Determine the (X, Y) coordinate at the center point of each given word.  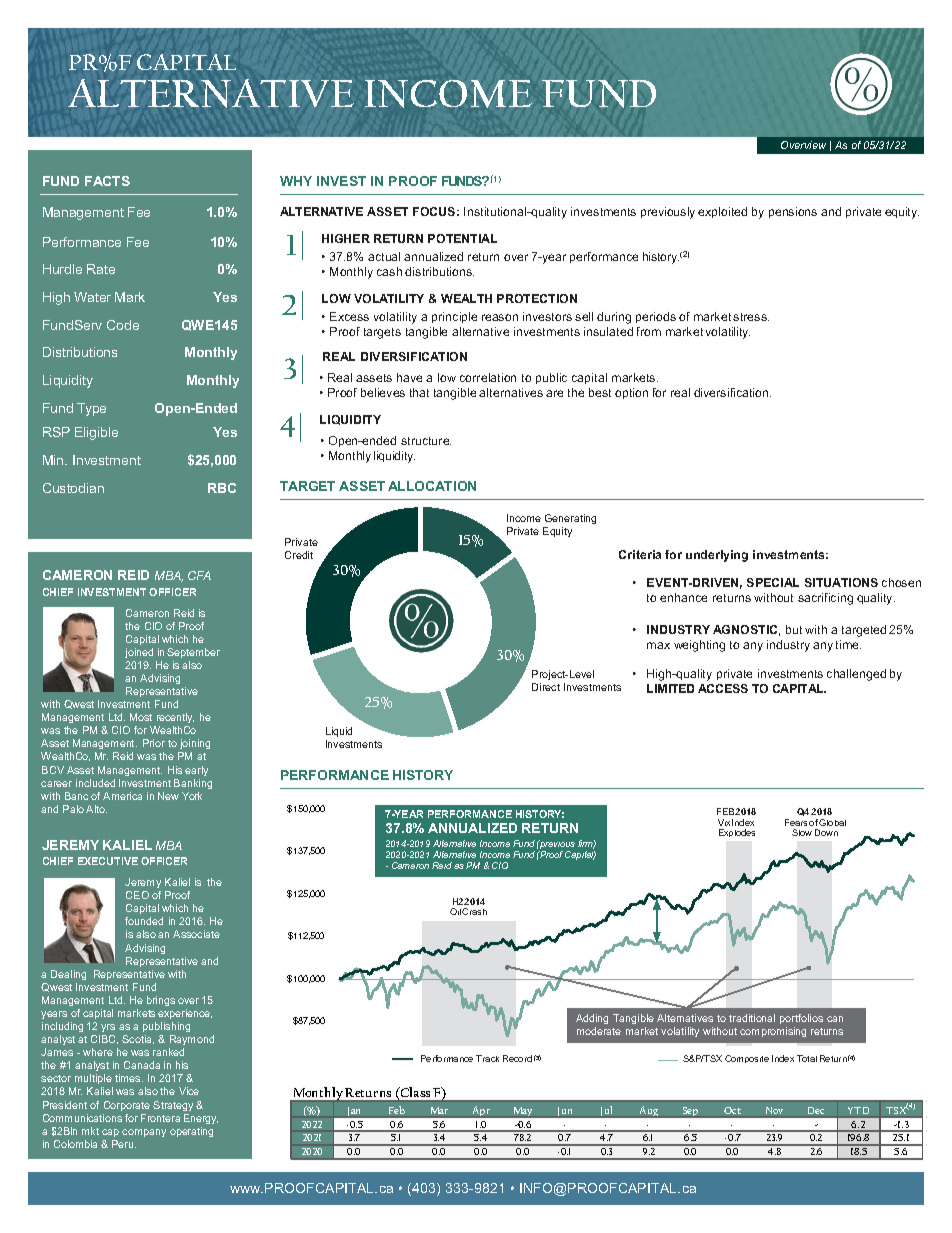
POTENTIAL (462, 238)
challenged (856, 675)
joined (139, 653)
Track (487, 1058)
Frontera (160, 1118)
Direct (546, 687)
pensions (793, 212)
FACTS (107, 181)
